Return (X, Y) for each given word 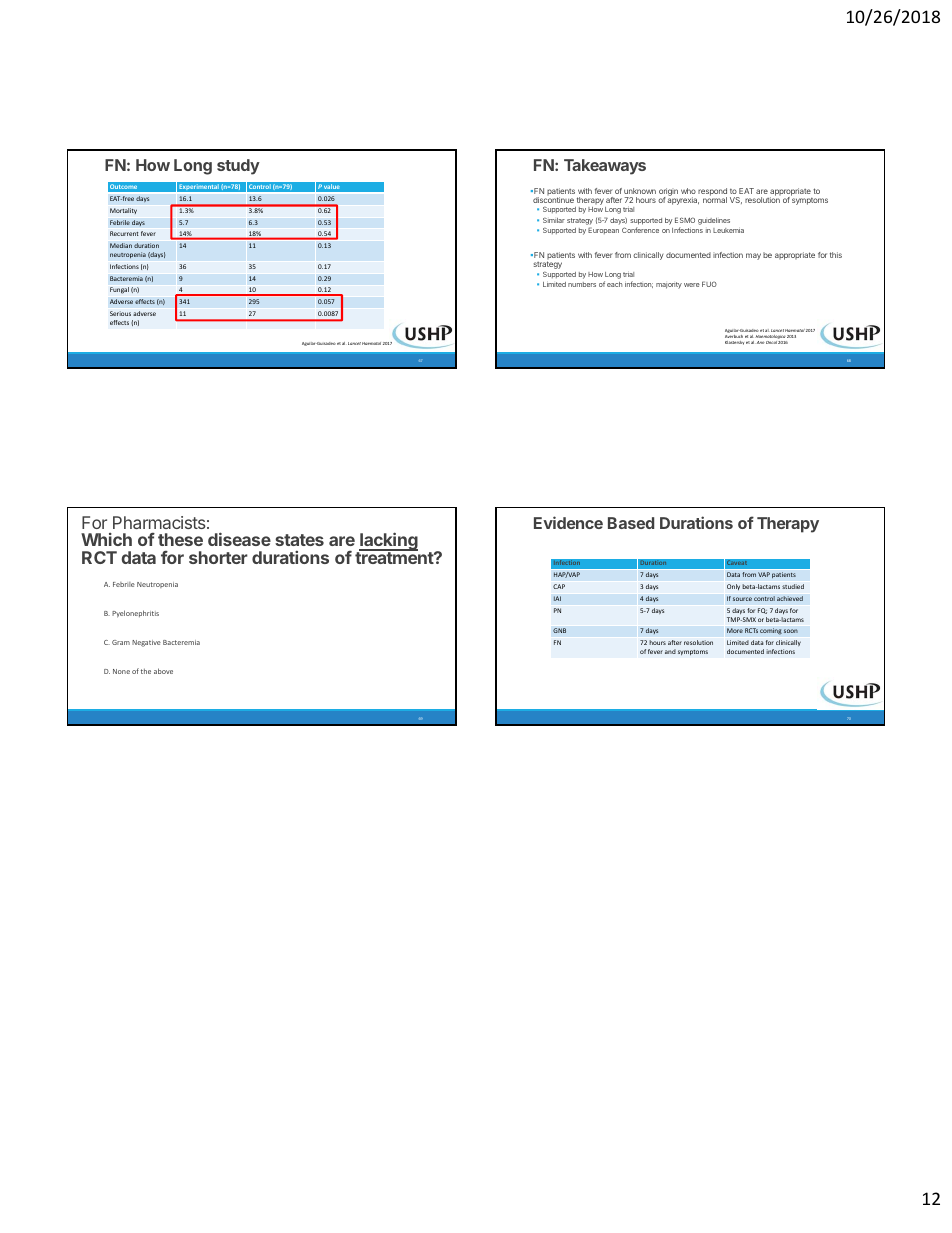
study (238, 167)
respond (712, 193)
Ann (761, 342)
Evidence (568, 522)
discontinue (553, 200)
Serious (120, 313)
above (163, 671)
